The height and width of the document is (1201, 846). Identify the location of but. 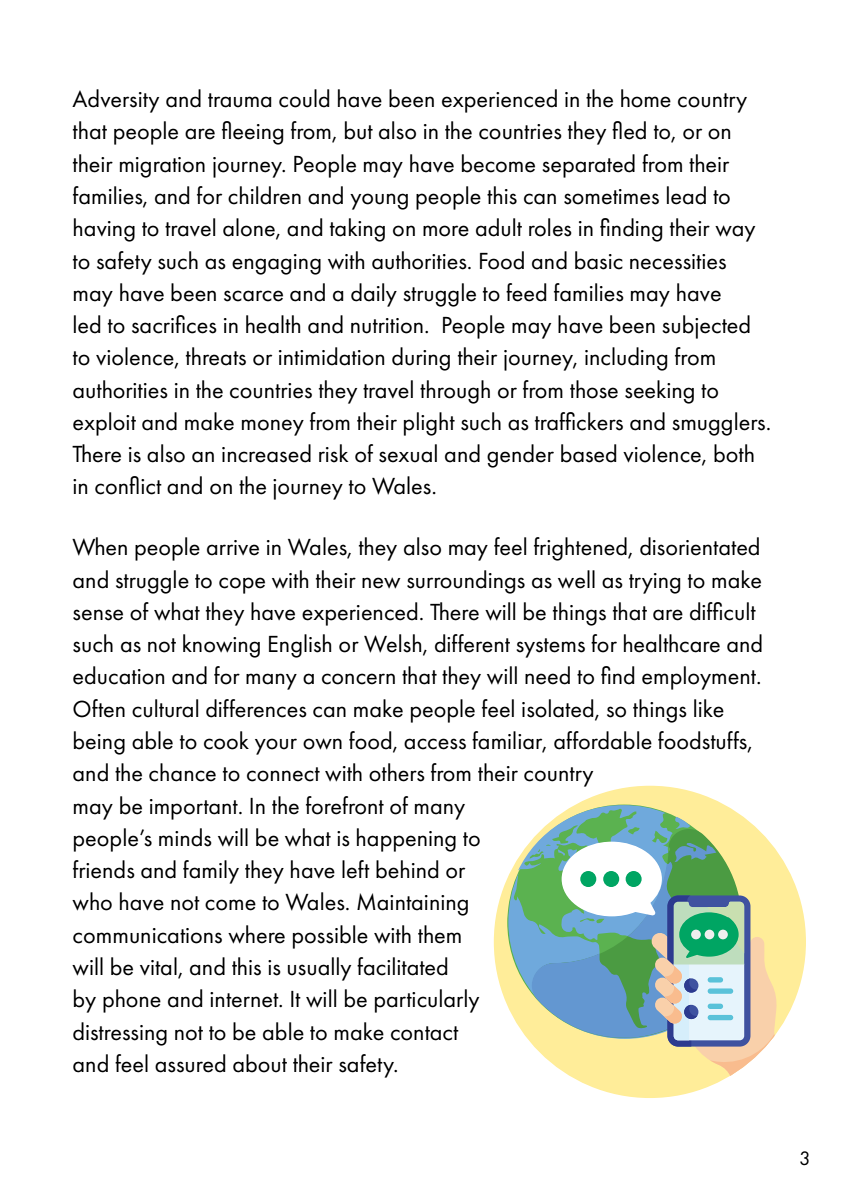
(359, 130).
